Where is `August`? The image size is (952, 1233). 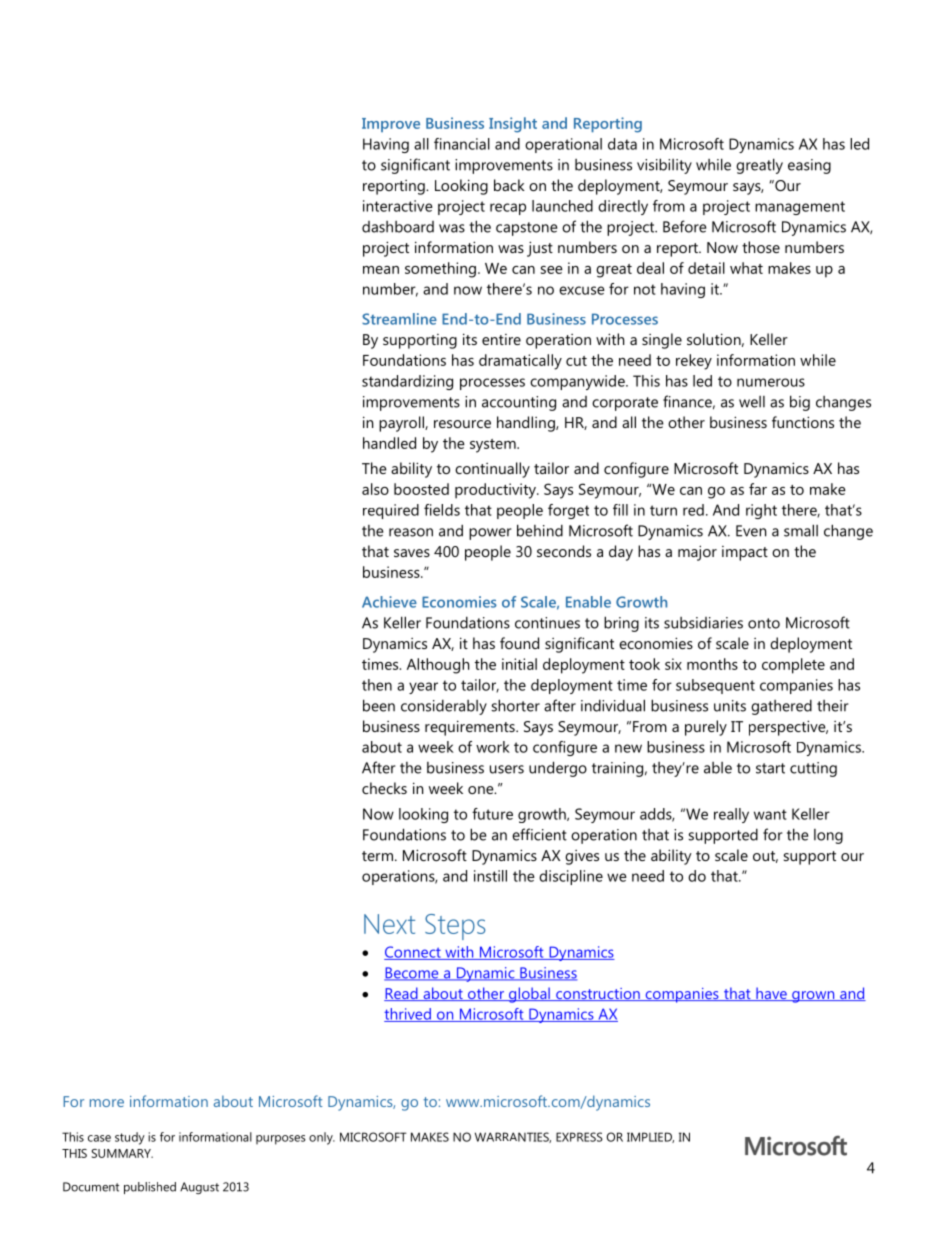 August is located at coordinates (199, 1188).
